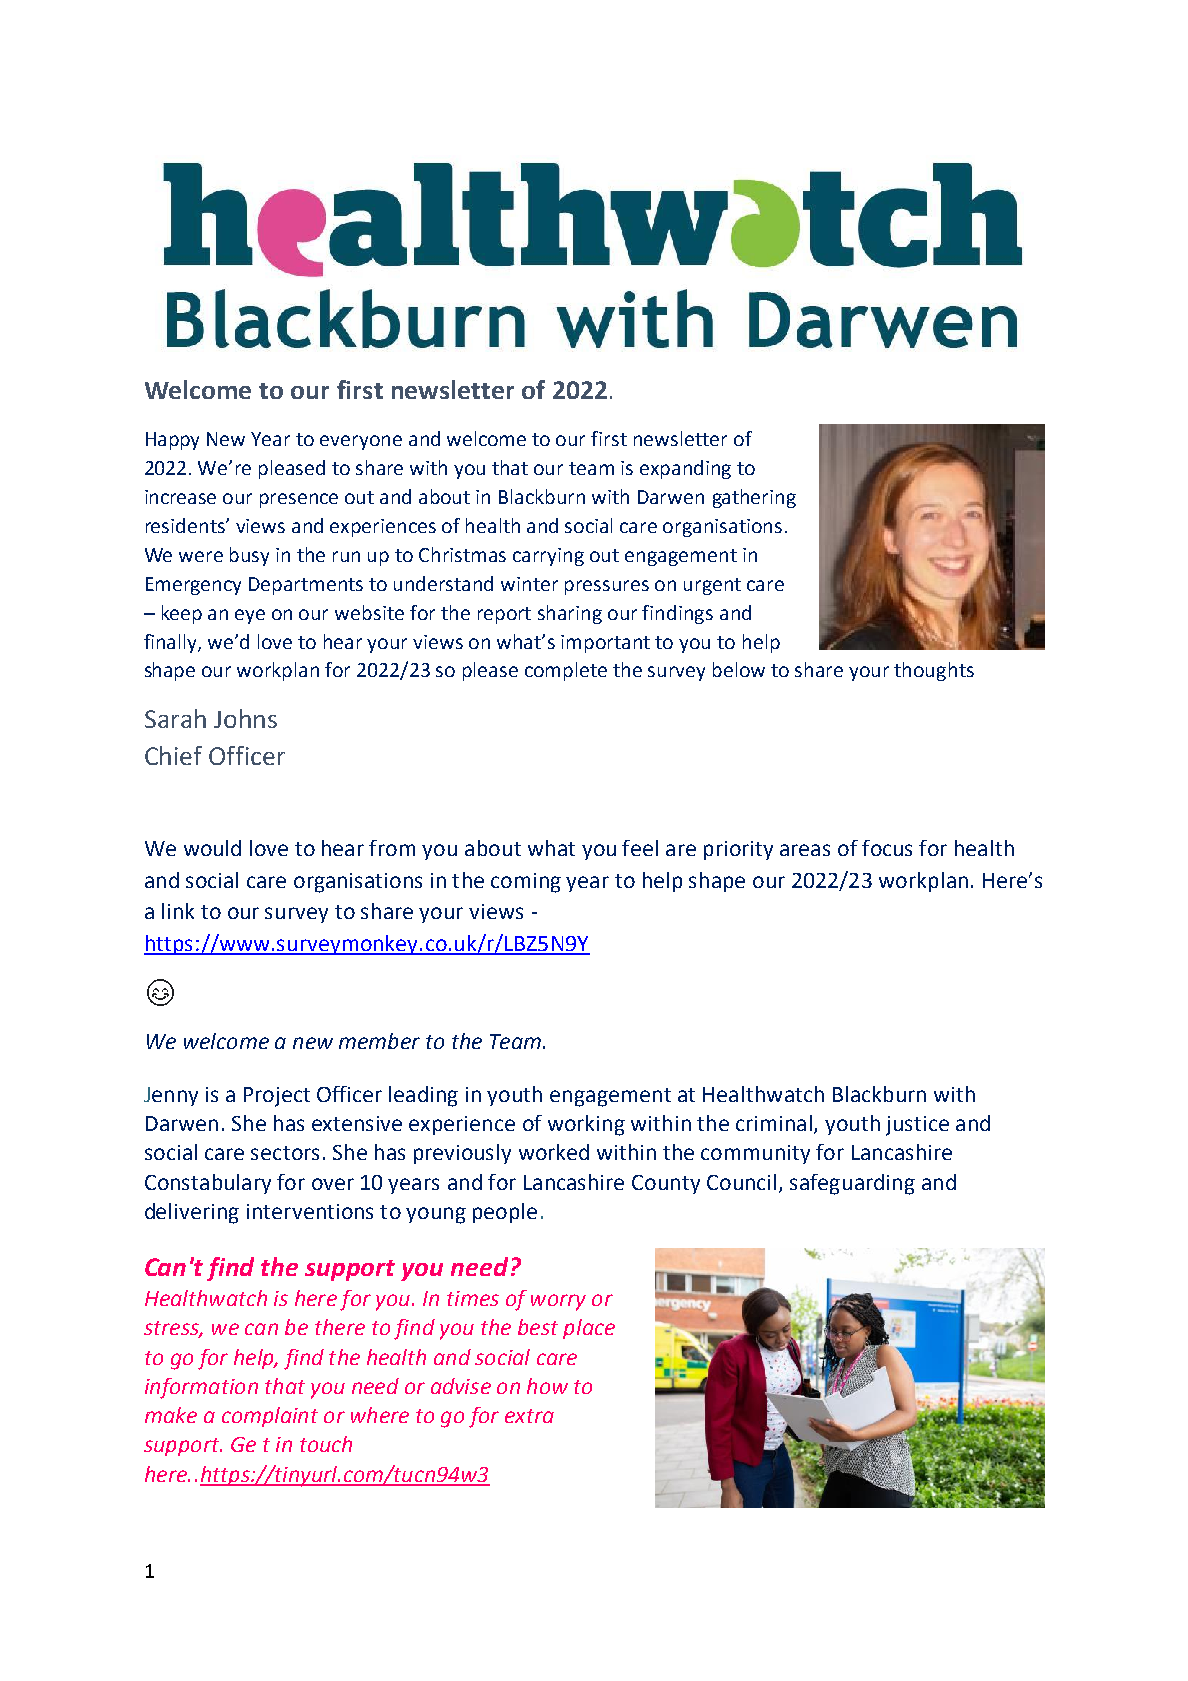 Image resolution: width=1188 pixels, height=1681 pixels. Describe the element at coordinates (805, 850) in the image. I see `areas` at that location.
